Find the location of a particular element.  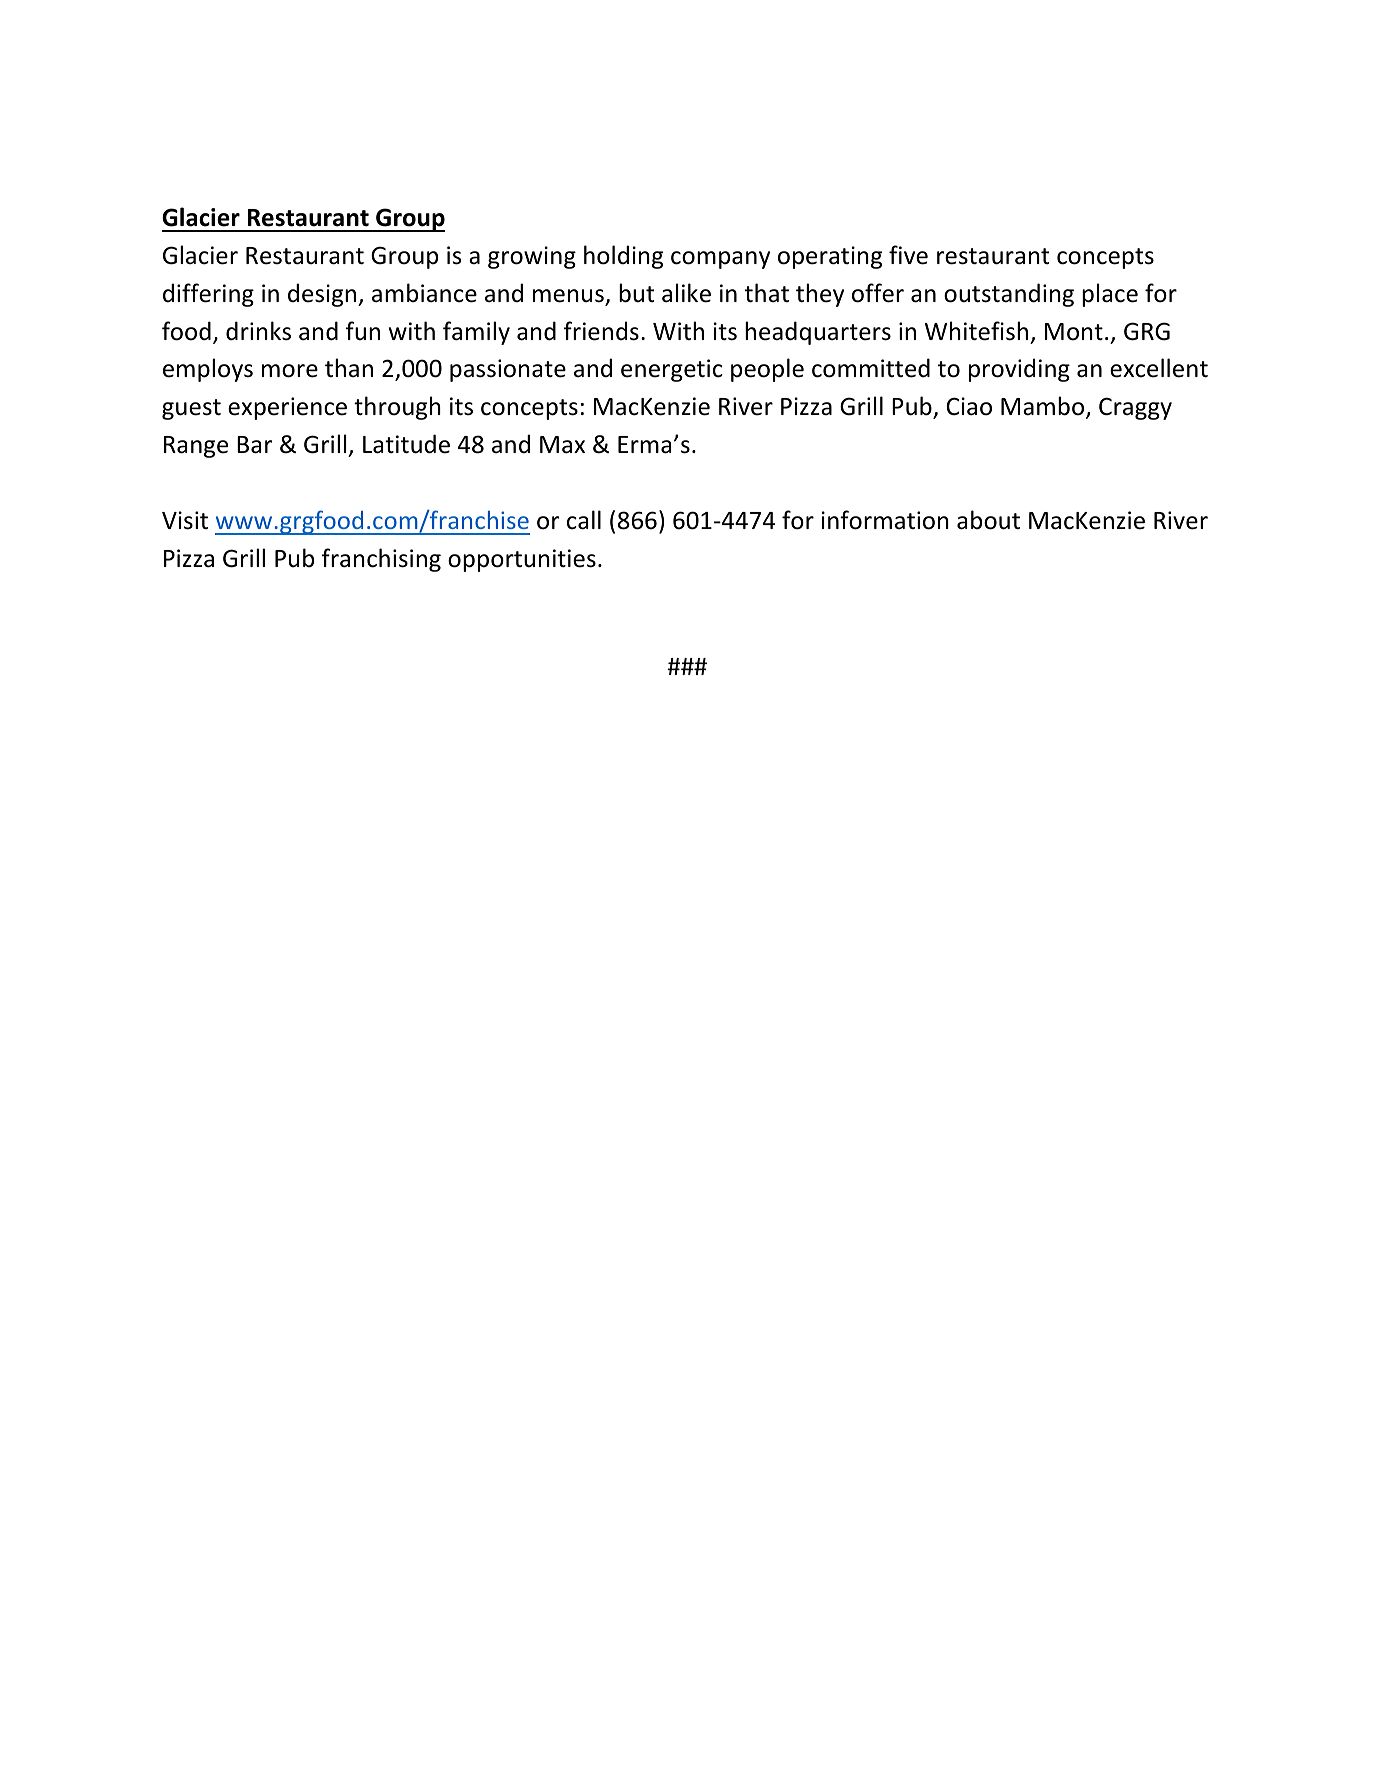

energetic is located at coordinates (672, 370).
